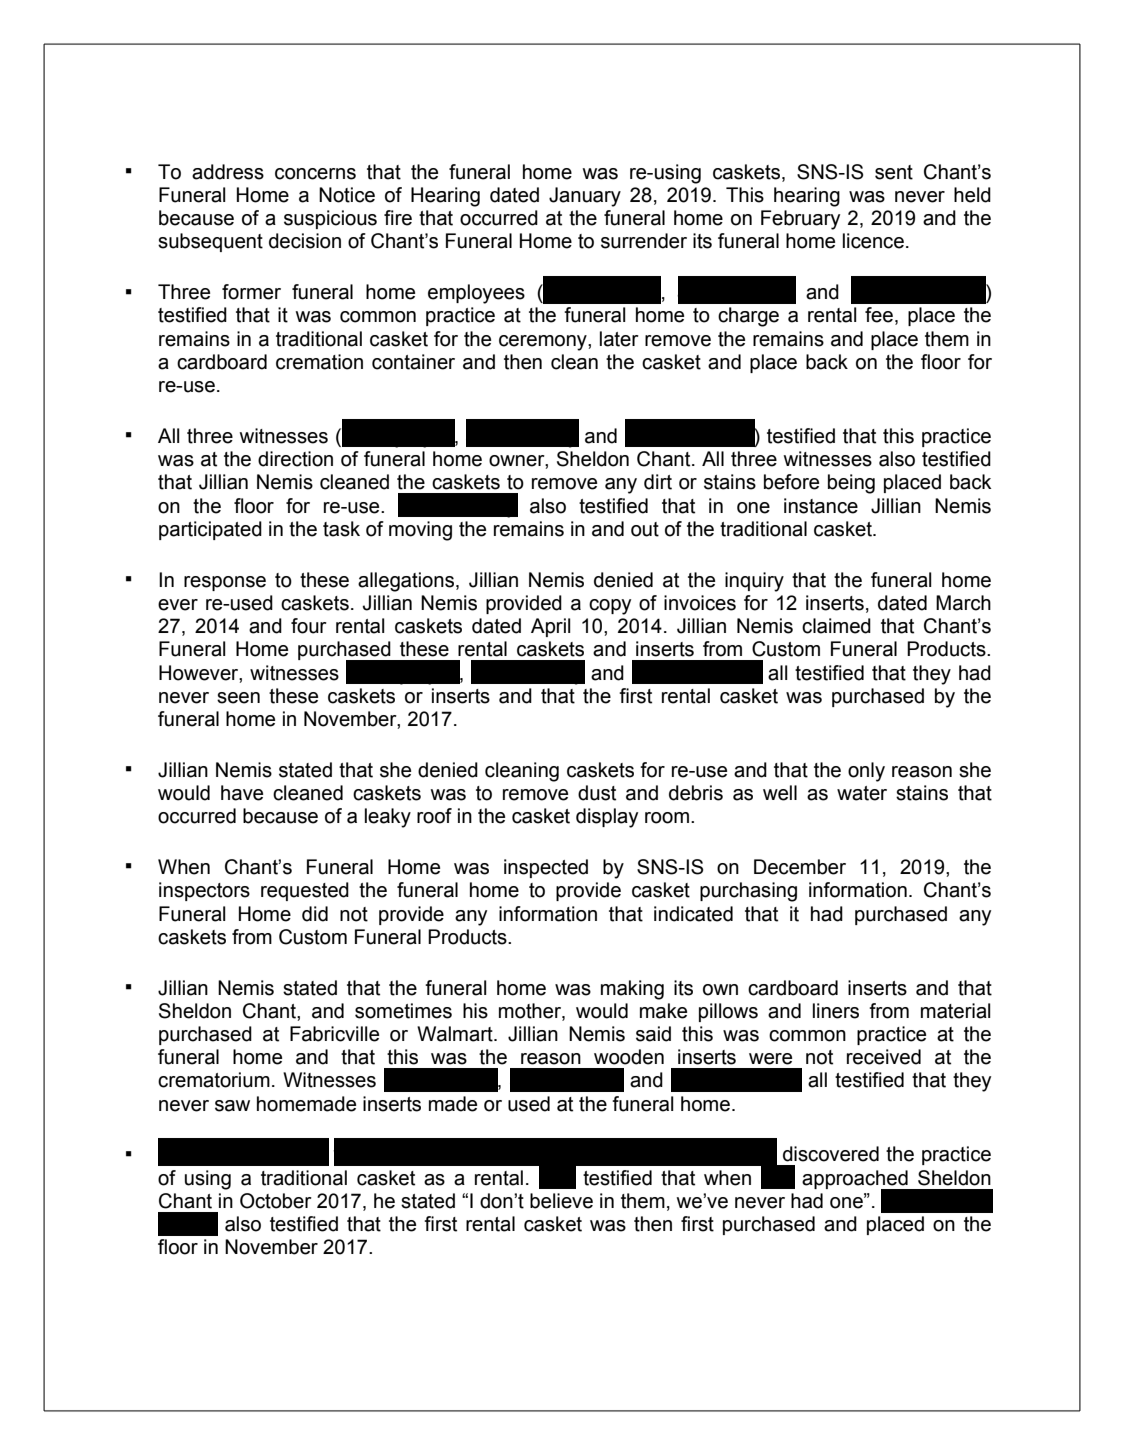 The width and height of the screenshot is (1124, 1455). What do you see at coordinates (276, 1201) in the screenshot?
I see `October` at bounding box center [276, 1201].
